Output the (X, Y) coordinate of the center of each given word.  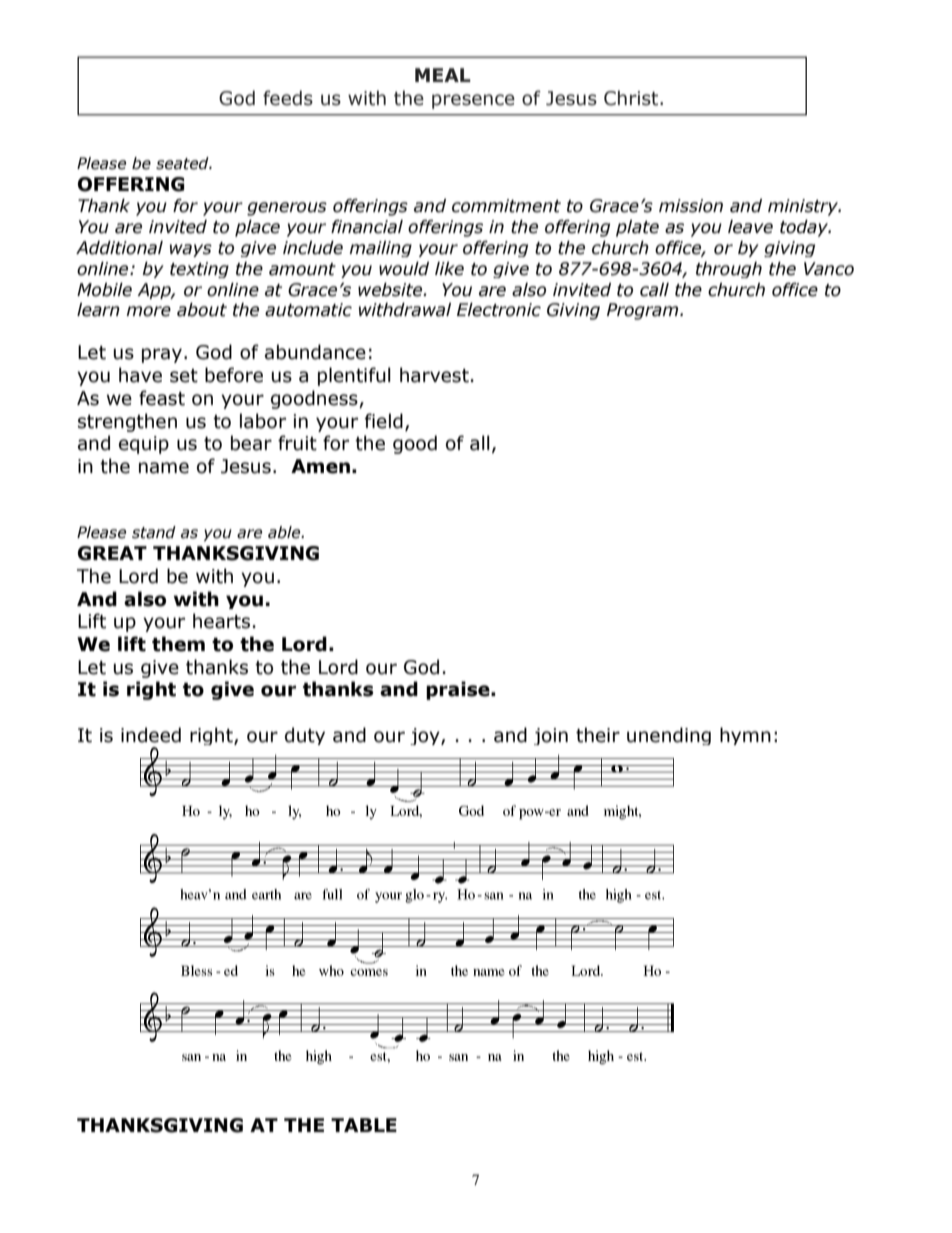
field (384, 421)
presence (473, 101)
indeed (151, 735)
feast (162, 398)
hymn (745, 736)
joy (426, 736)
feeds (288, 98)
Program (644, 311)
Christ (632, 98)
